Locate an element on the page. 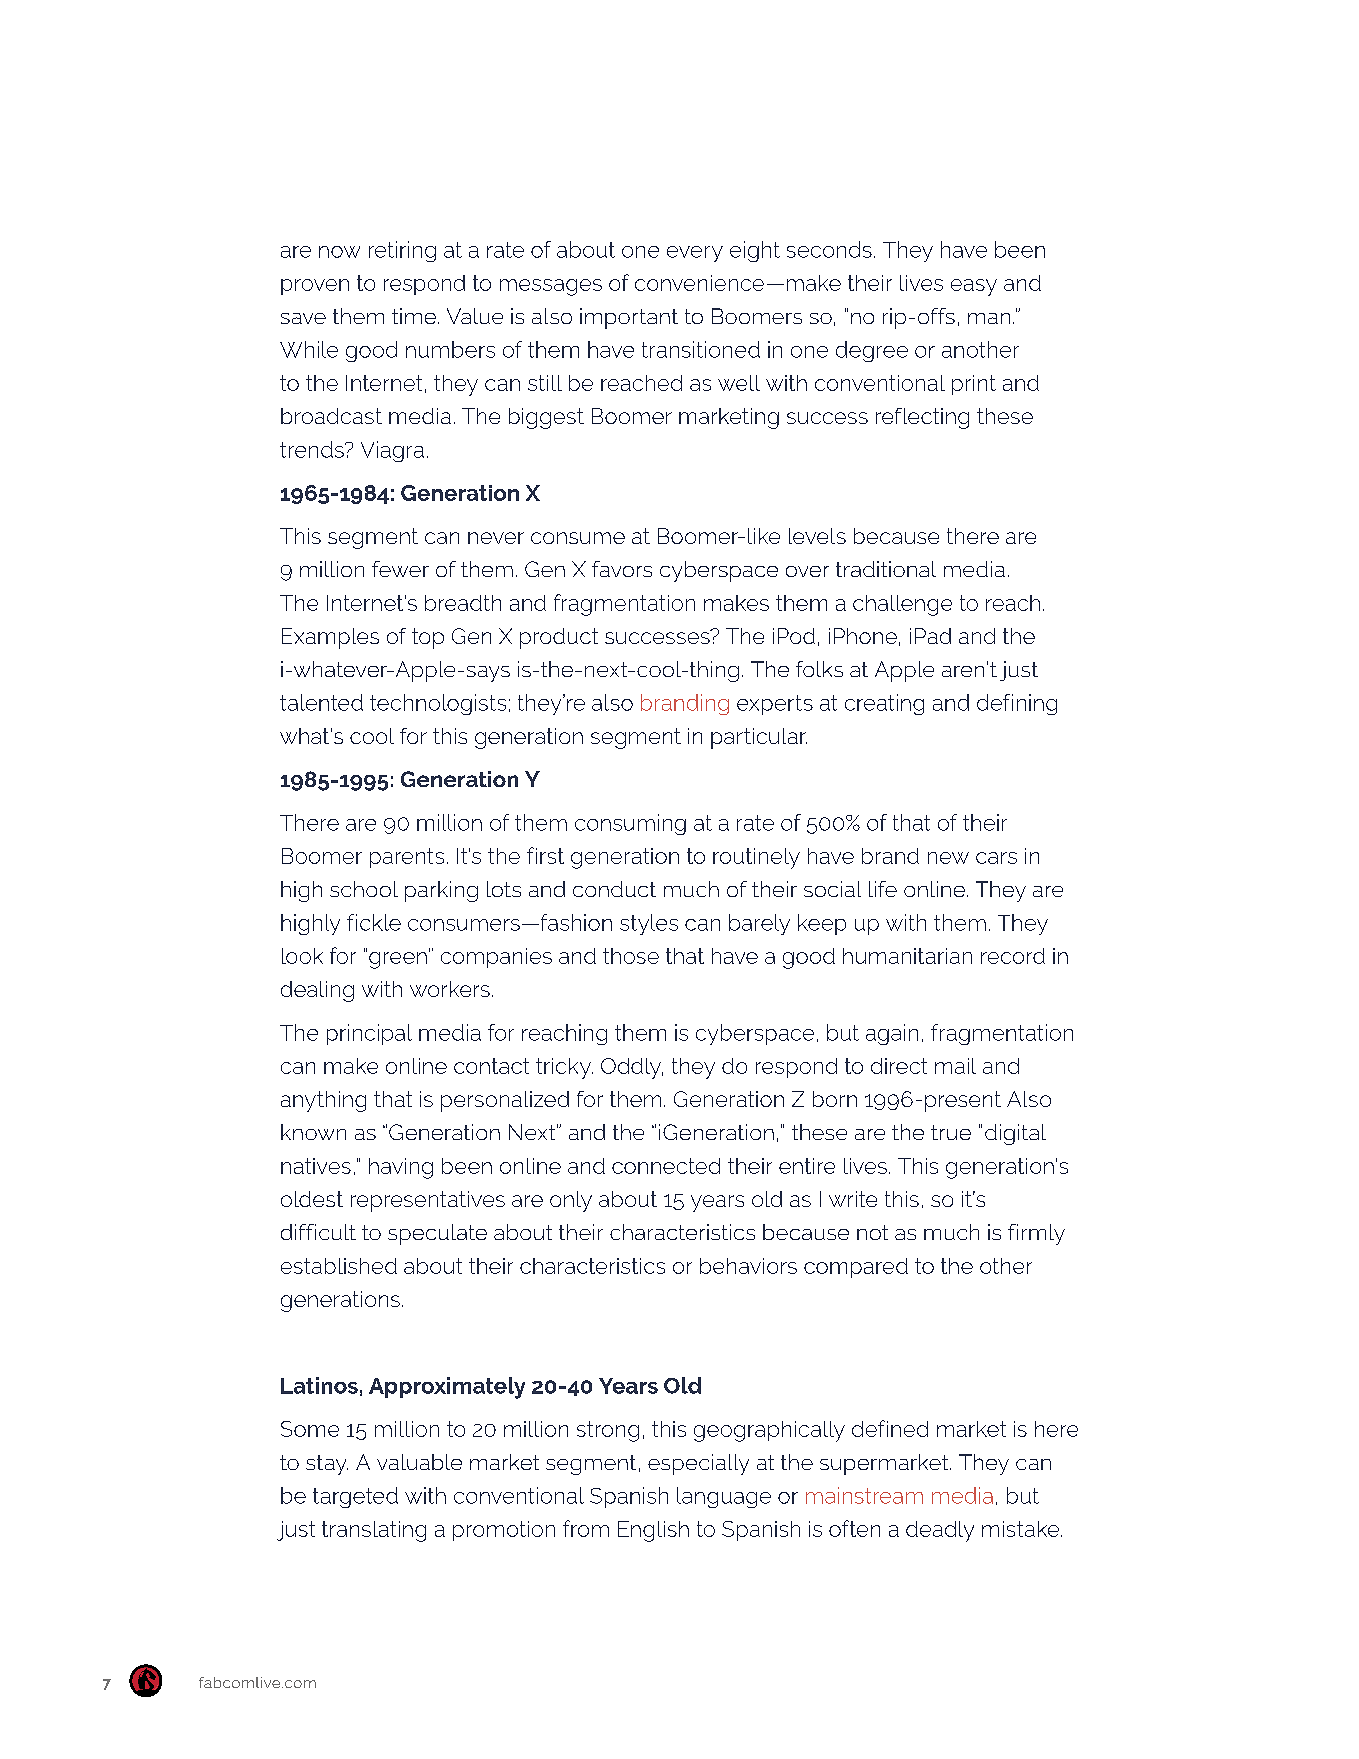 This image has height=1759, width=1359. new is located at coordinates (948, 858).
